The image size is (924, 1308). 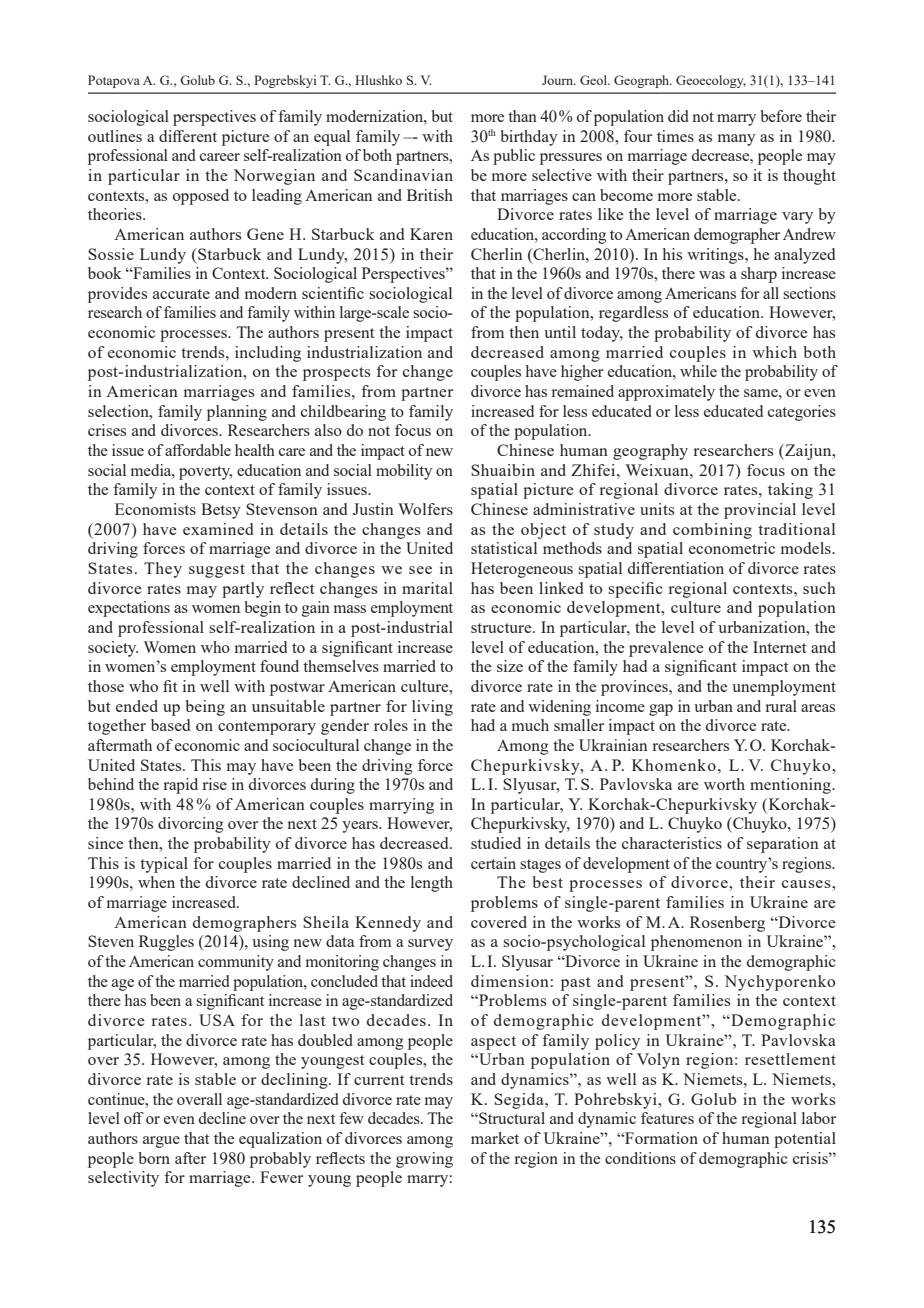 I want to click on planning, so click(x=237, y=413).
